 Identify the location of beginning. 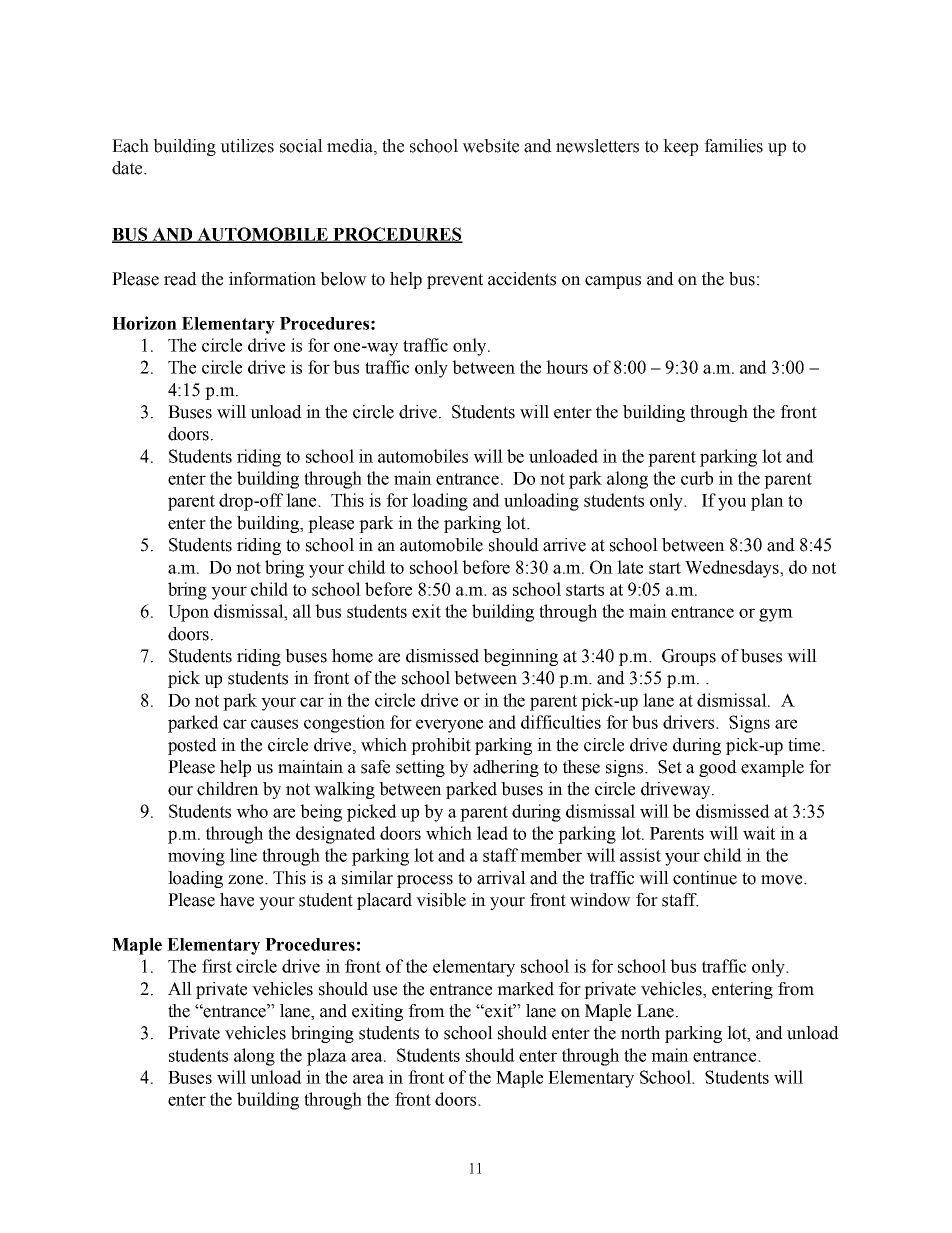
(520, 657).
